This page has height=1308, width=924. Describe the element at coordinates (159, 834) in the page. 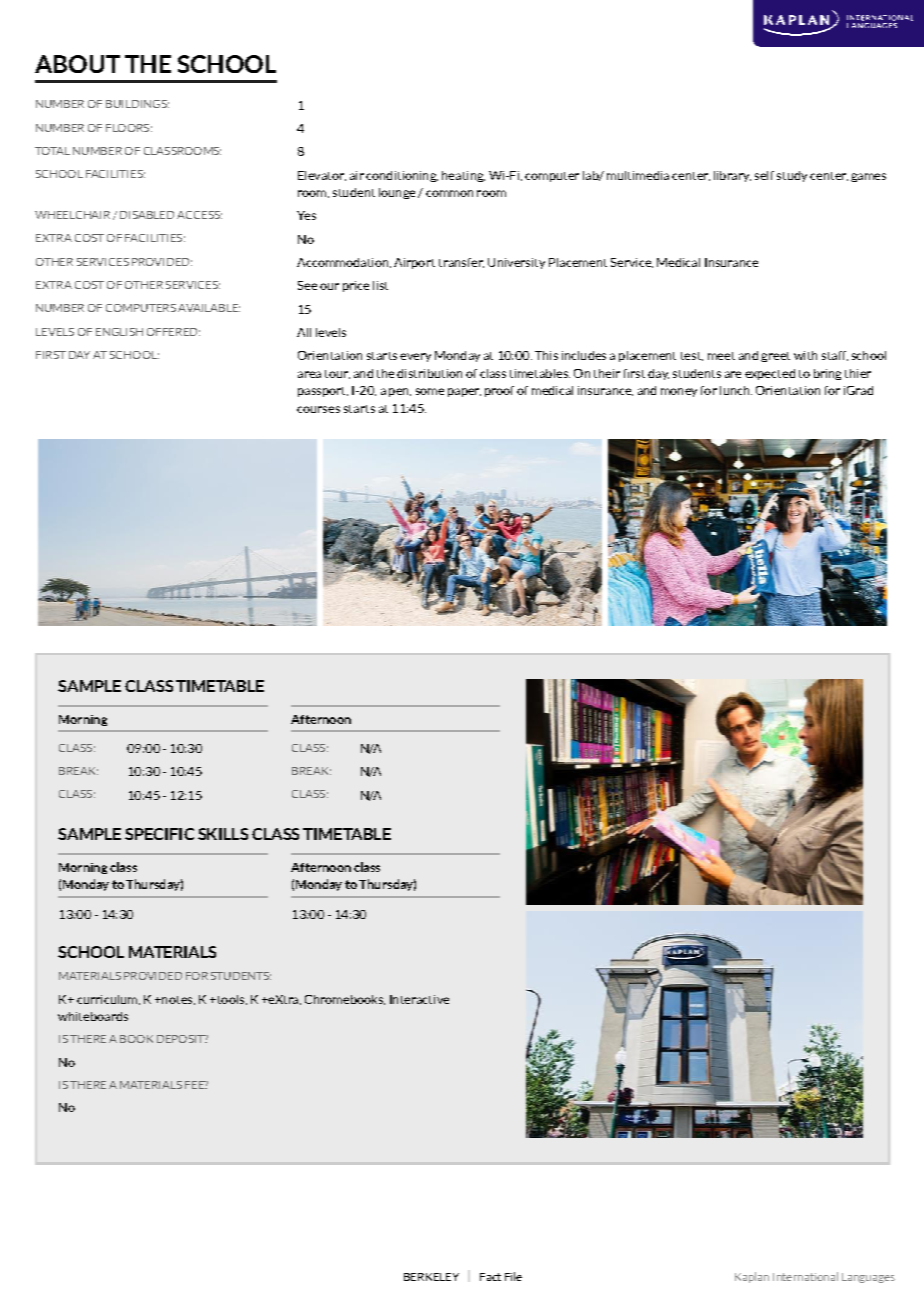

I see `SPECIFIC` at that location.
